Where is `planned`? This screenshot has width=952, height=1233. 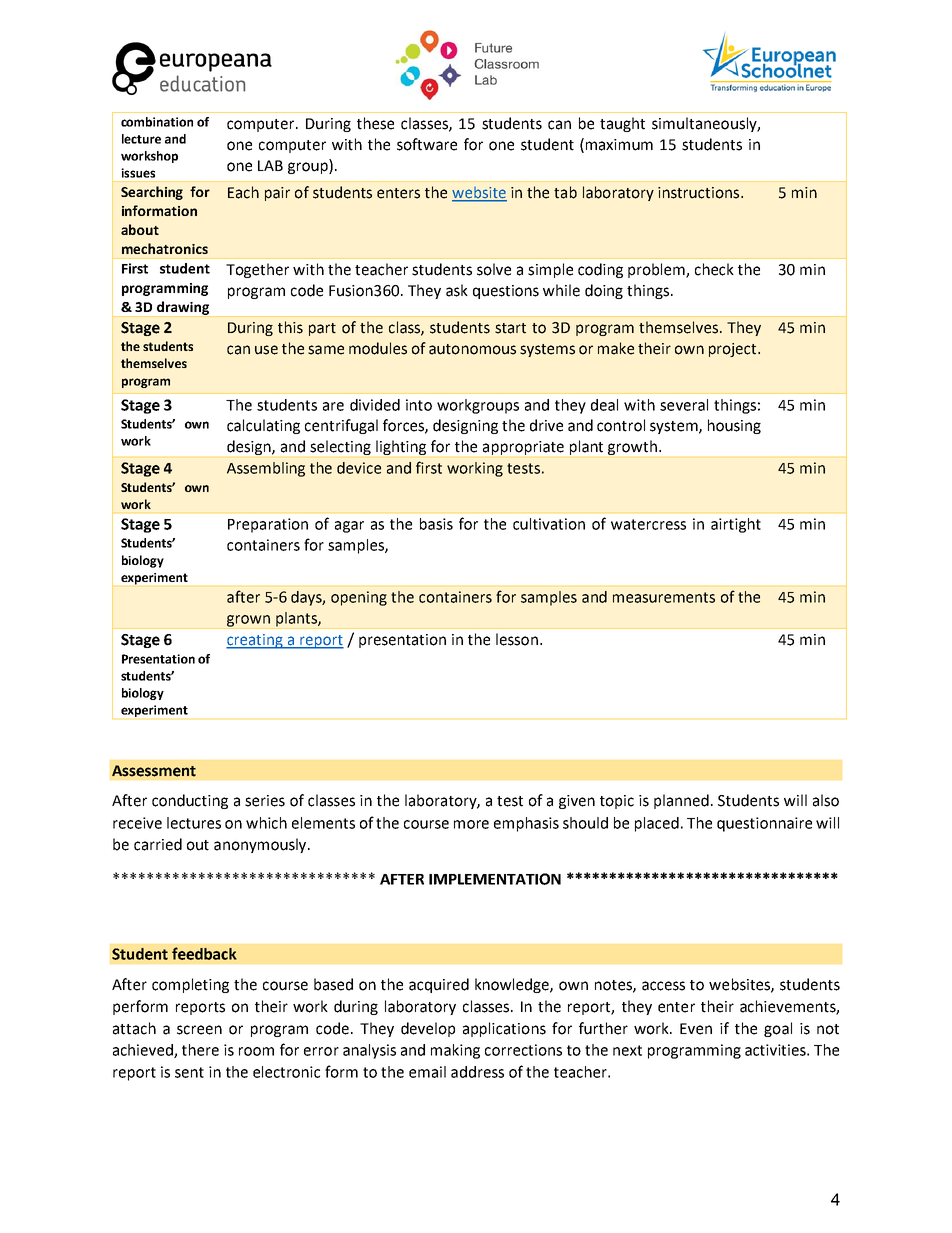
planned is located at coordinates (681, 801).
